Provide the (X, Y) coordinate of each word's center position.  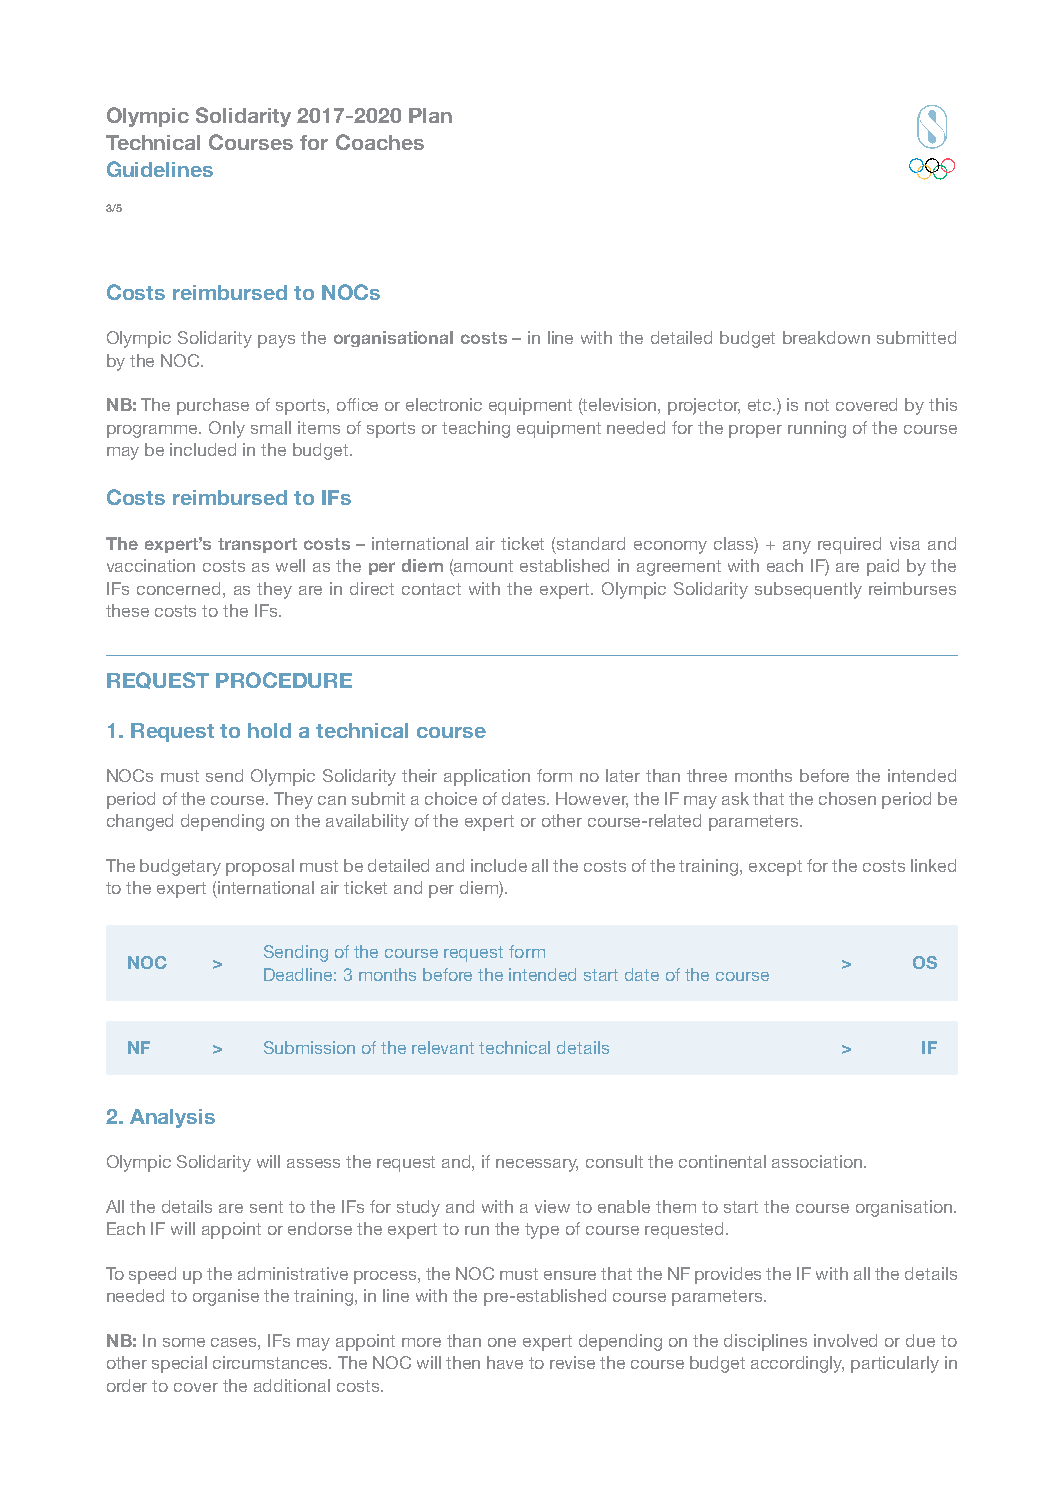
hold (269, 730)
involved (845, 1340)
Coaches (380, 142)
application (487, 777)
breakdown (826, 337)
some (184, 1342)
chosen (847, 798)
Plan (430, 115)
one (502, 1342)
